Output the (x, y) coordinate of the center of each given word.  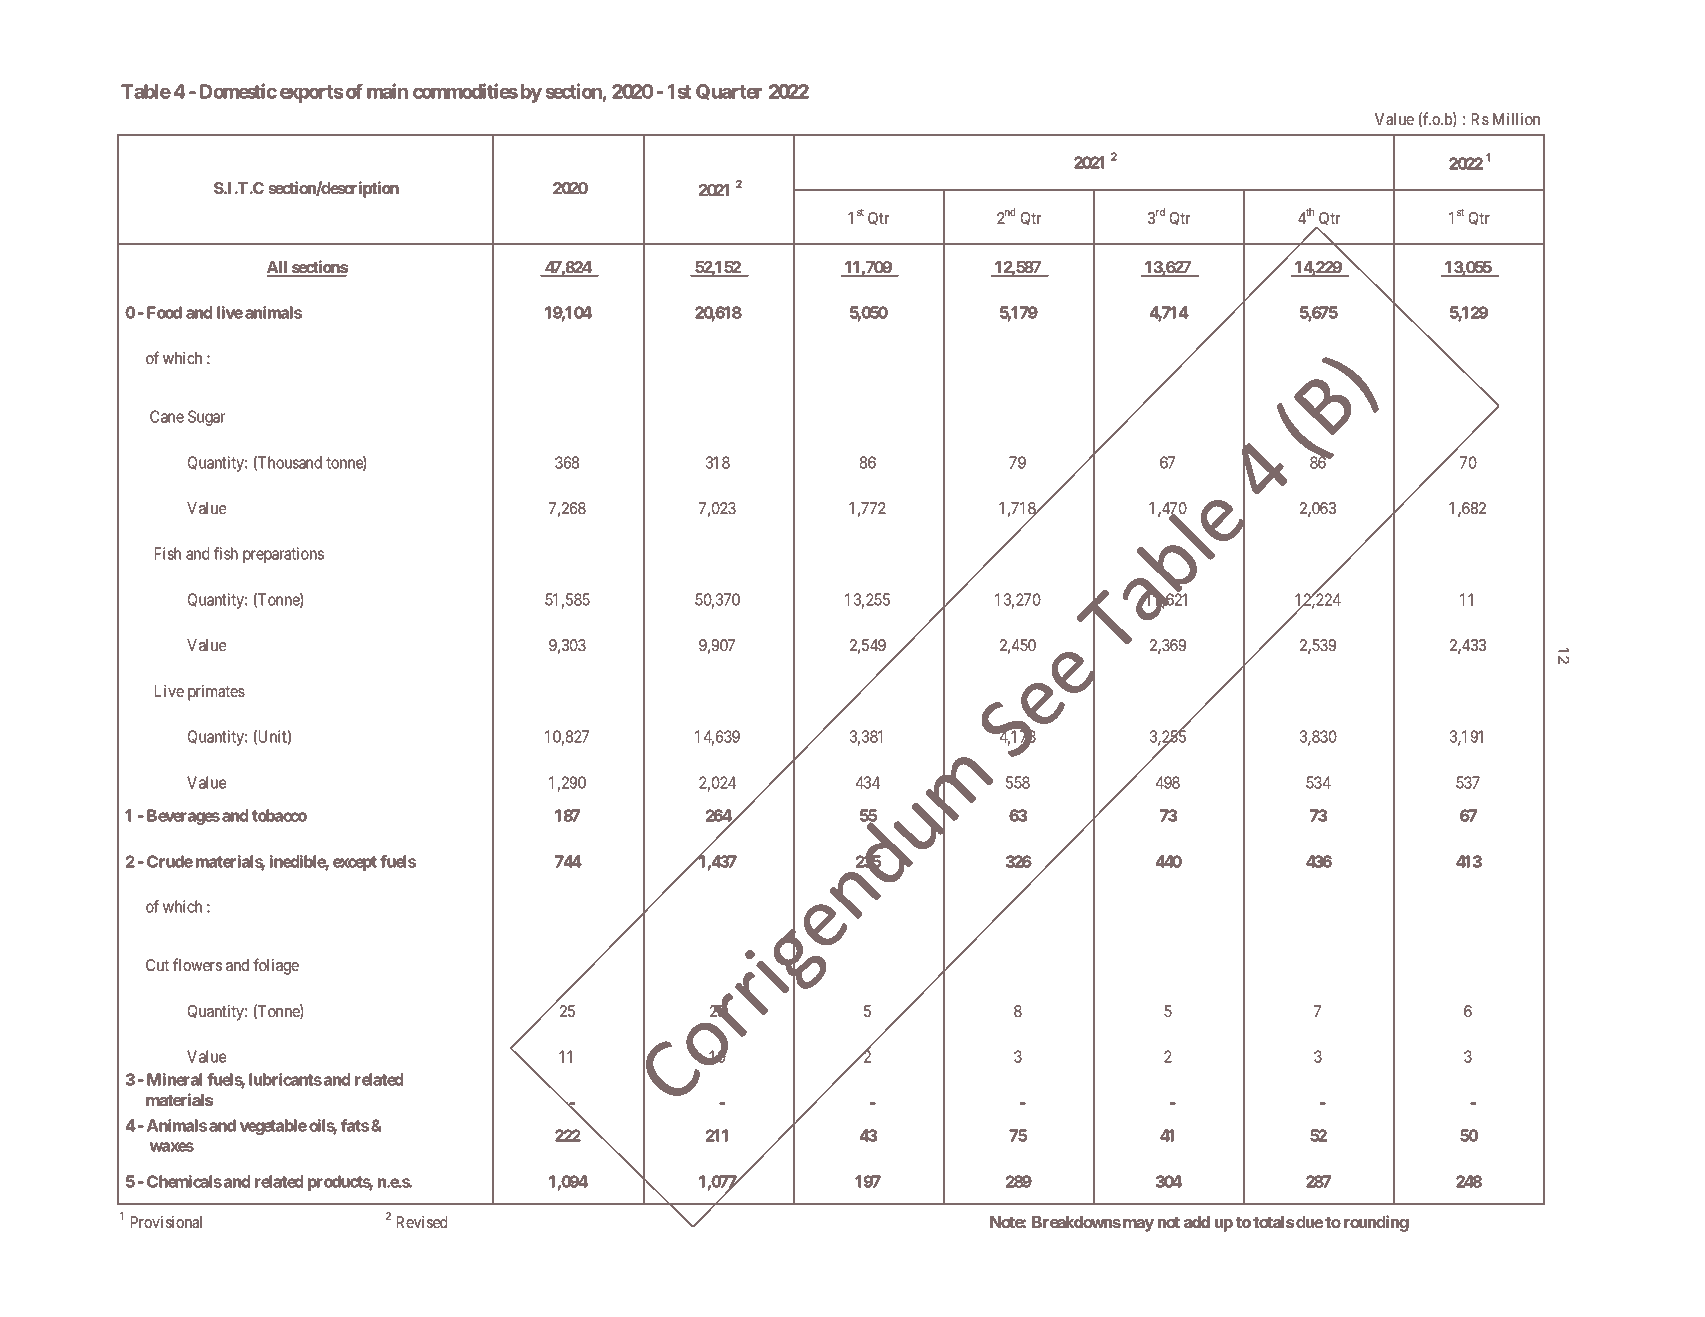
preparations (283, 555)
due (1309, 1222)
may (1138, 1225)
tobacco (279, 815)
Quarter (729, 92)
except (355, 863)
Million (1516, 119)
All (278, 268)
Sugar (206, 418)
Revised (422, 1222)
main (387, 91)
